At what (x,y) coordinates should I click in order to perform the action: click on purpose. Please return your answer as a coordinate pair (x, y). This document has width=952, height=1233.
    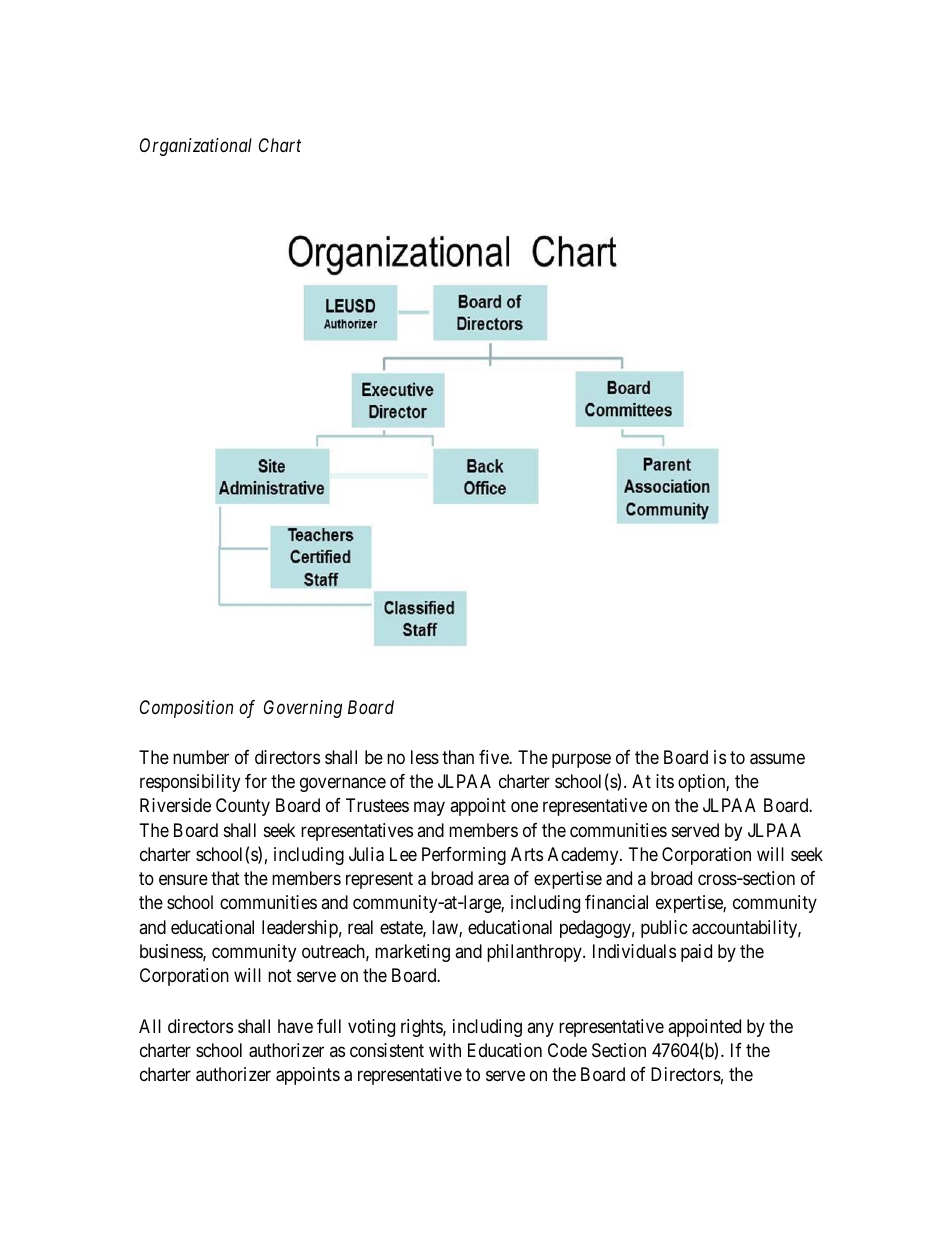
    Looking at the image, I should click on (581, 760).
